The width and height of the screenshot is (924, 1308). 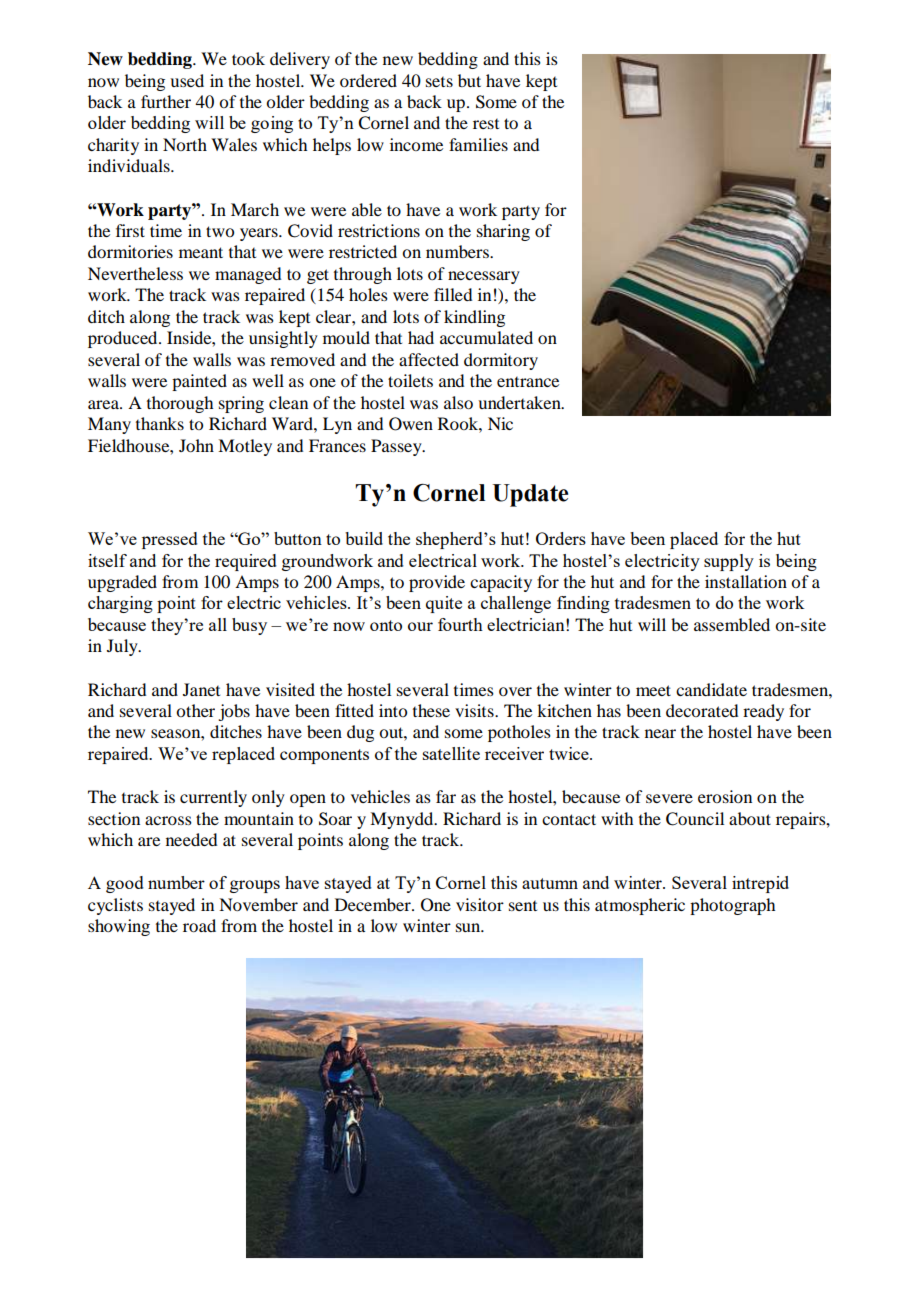 What do you see at coordinates (528, 382) in the screenshot?
I see `entrance` at bounding box center [528, 382].
